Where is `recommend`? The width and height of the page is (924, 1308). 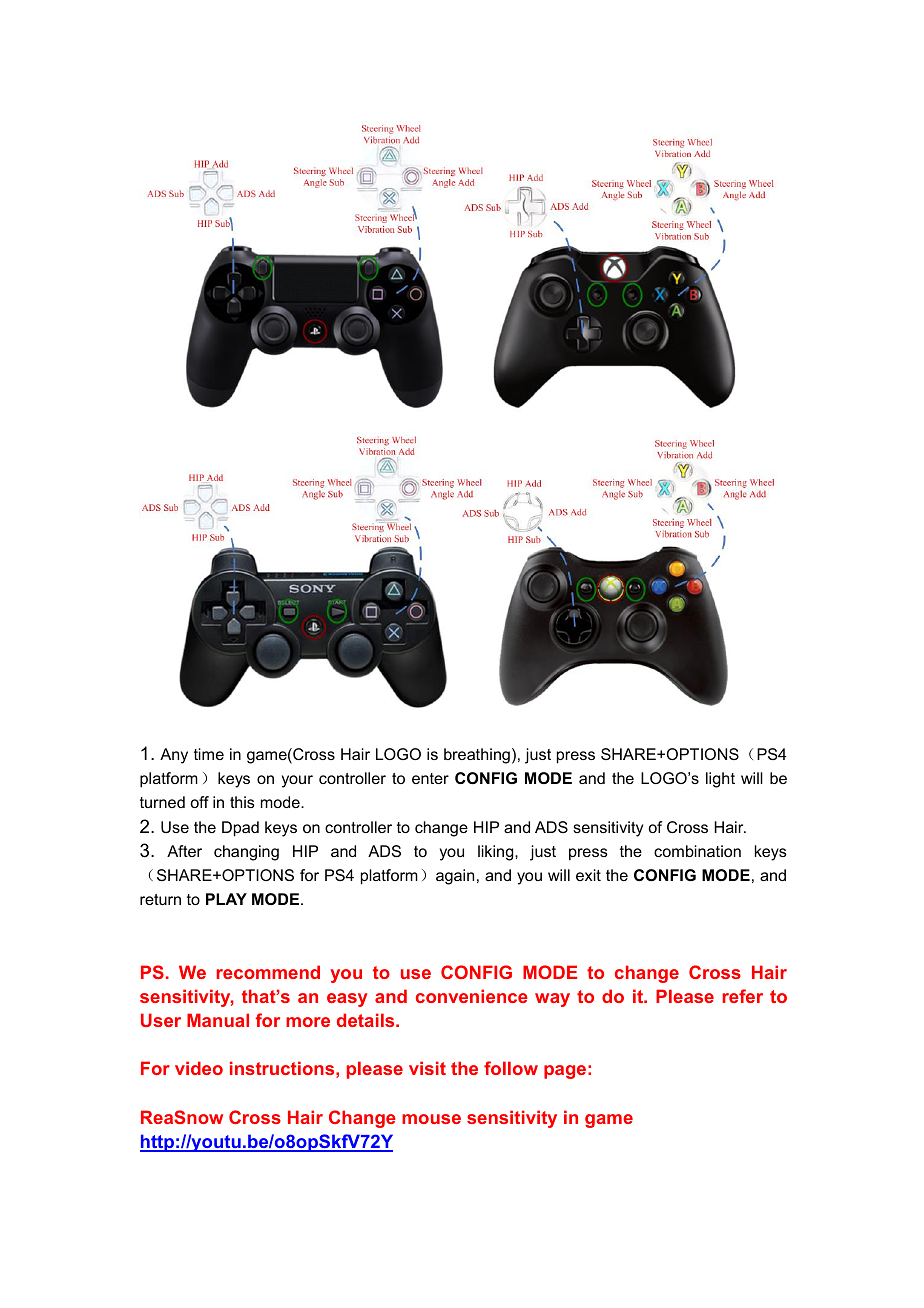 recommend is located at coordinates (268, 972).
